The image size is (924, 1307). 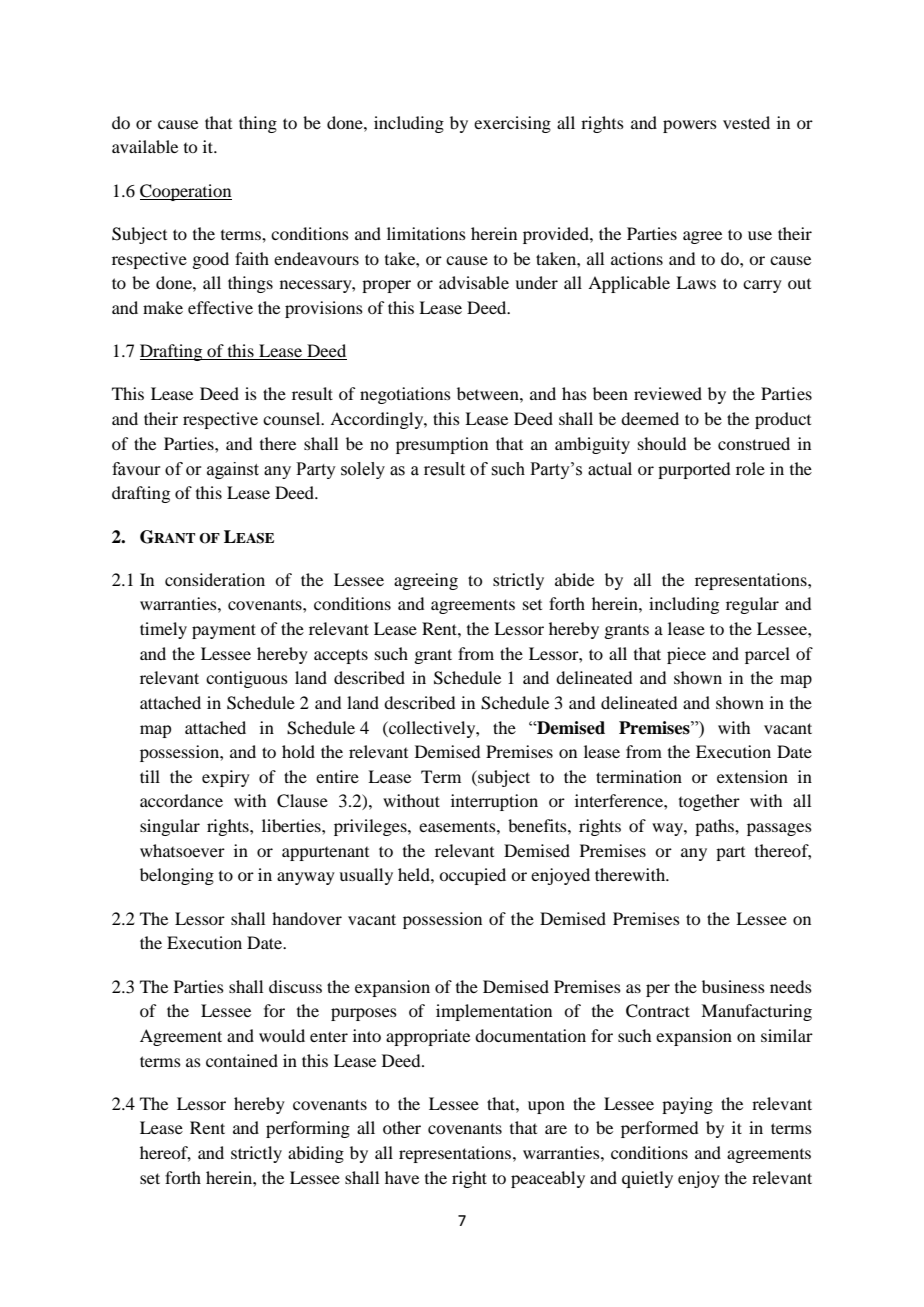 What do you see at coordinates (494, 802) in the page?
I see `interruption` at bounding box center [494, 802].
